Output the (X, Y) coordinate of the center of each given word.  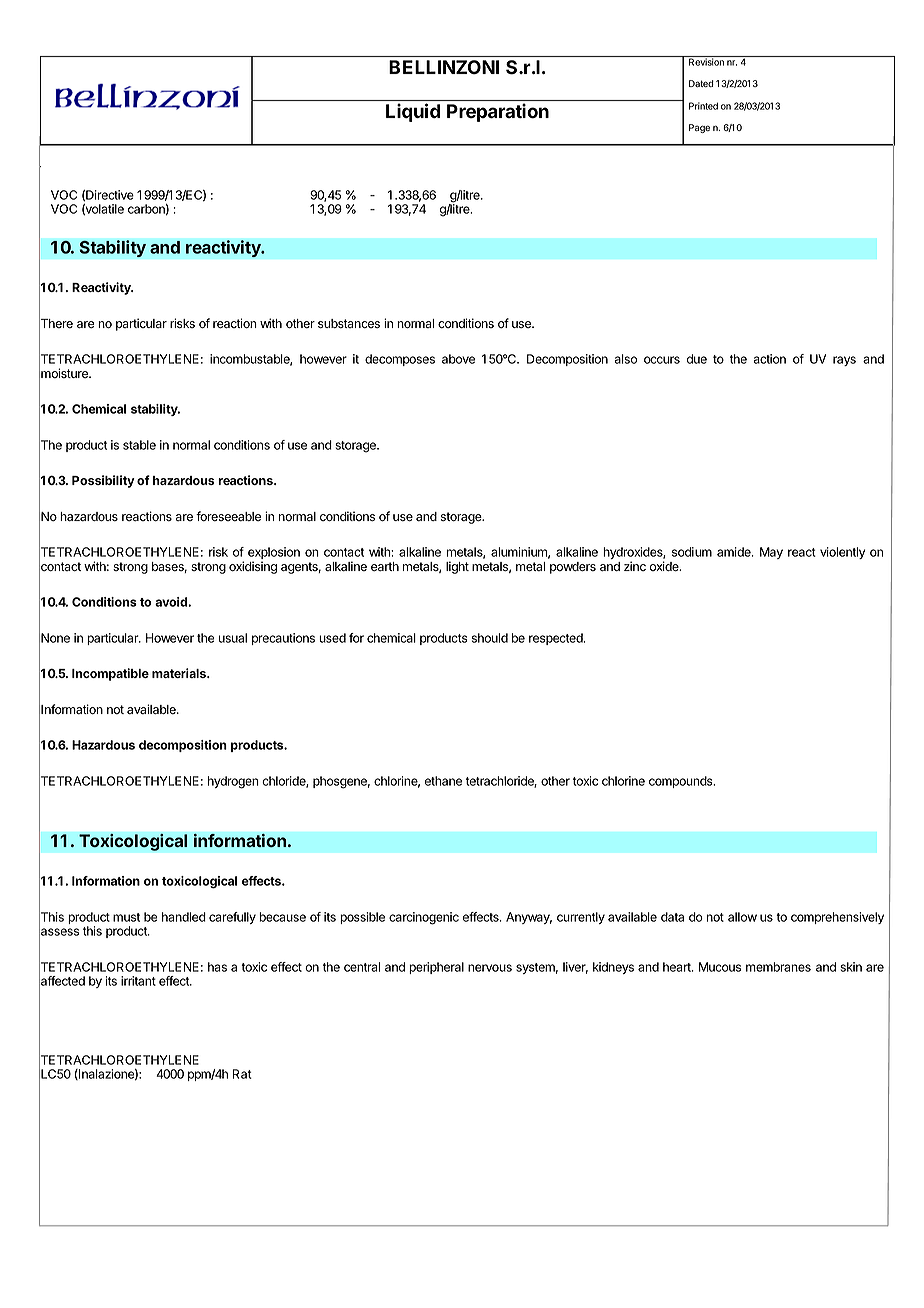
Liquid (413, 112)
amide (735, 552)
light (457, 567)
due (697, 359)
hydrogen (233, 782)
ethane (443, 781)
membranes (778, 967)
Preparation (498, 112)
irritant (138, 981)
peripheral (436, 968)
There (56, 324)
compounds (682, 782)
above (458, 359)
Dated (701, 83)
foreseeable (228, 516)
